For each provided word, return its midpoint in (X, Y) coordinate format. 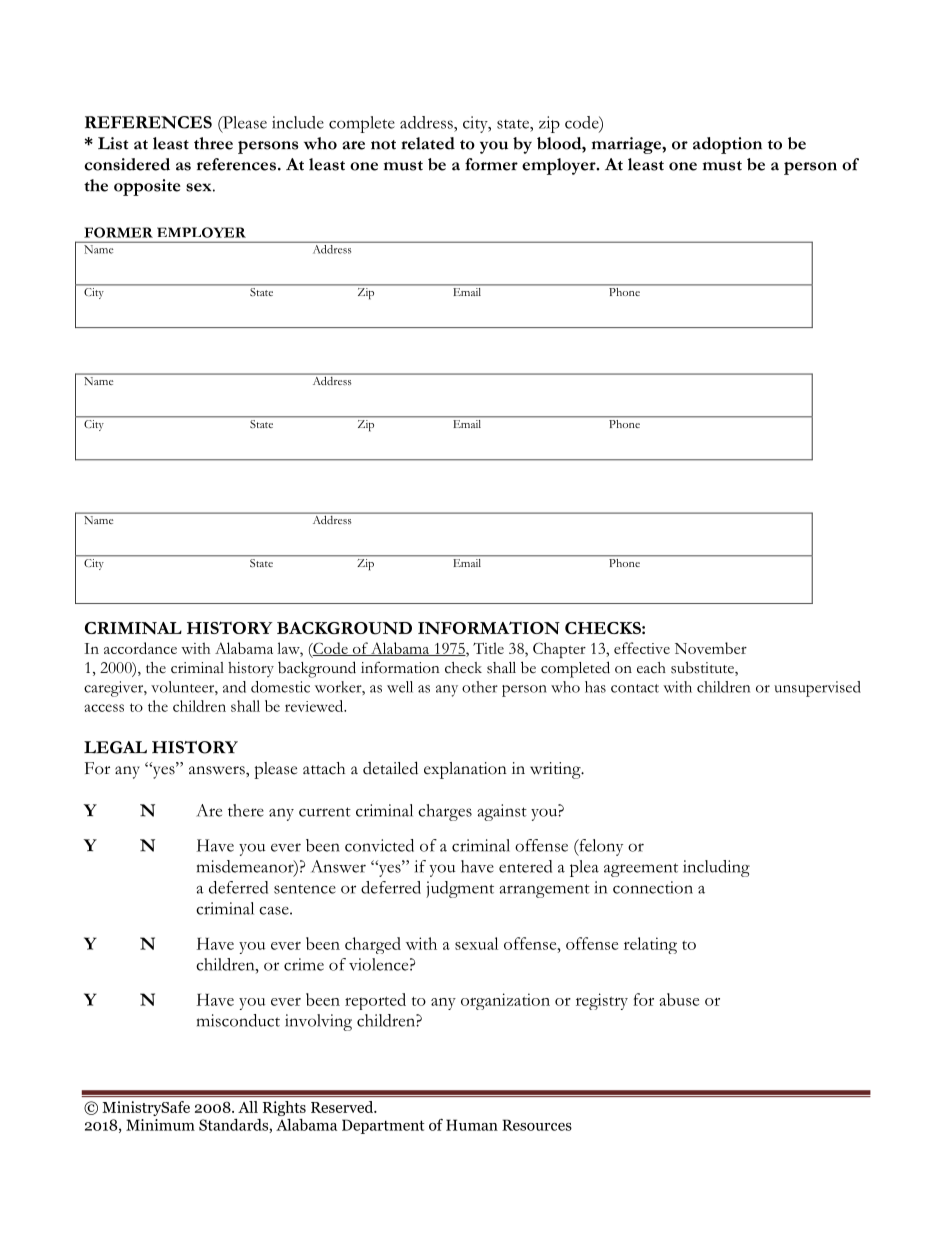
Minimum (160, 1125)
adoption (727, 145)
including (716, 868)
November (711, 648)
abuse (679, 999)
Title (488, 648)
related (428, 143)
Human (472, 1125)
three (213, 143)
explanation (465, 770)
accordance (140, 648)
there (246, 810)
